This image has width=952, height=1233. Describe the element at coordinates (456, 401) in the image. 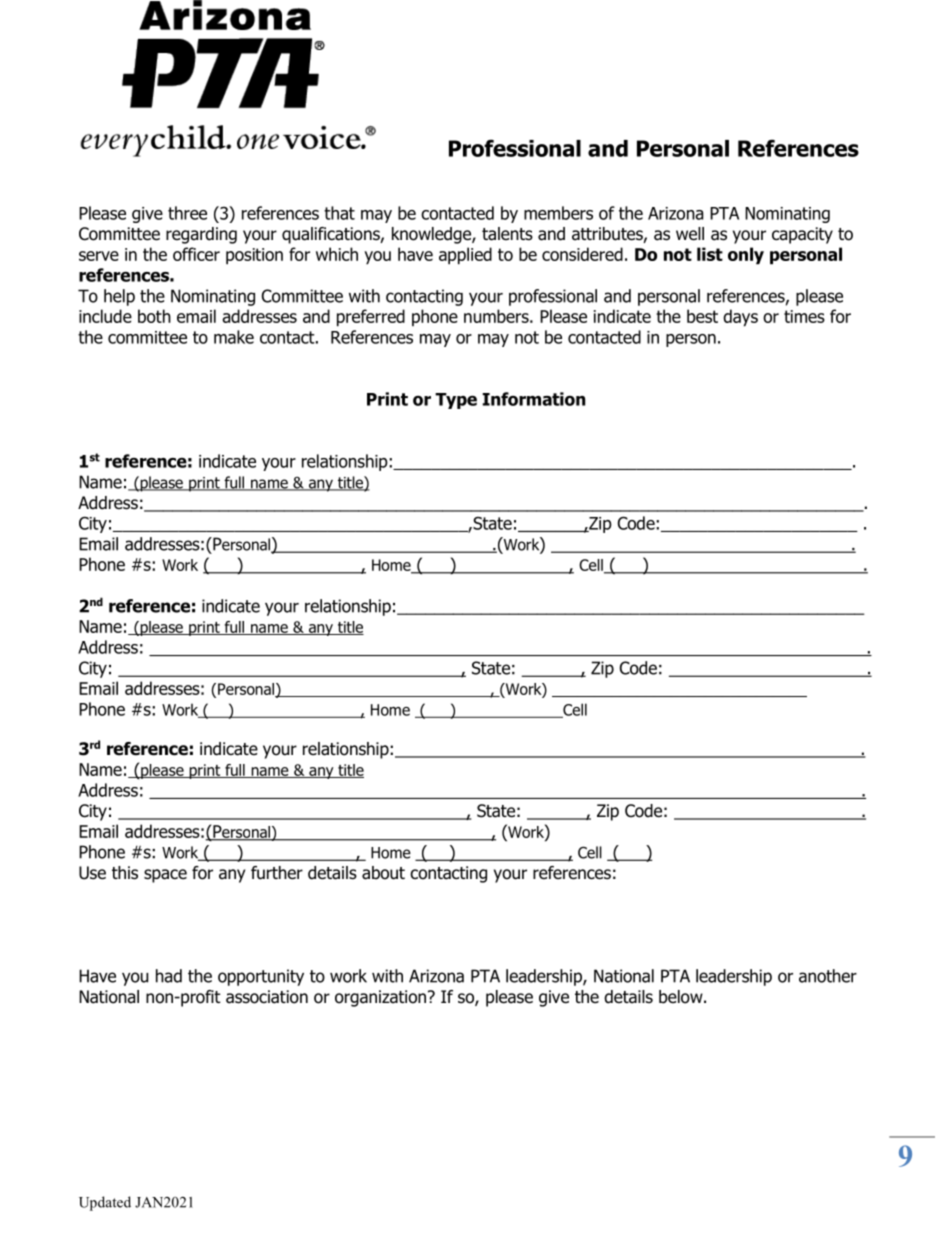

I see `Type` at that location.
